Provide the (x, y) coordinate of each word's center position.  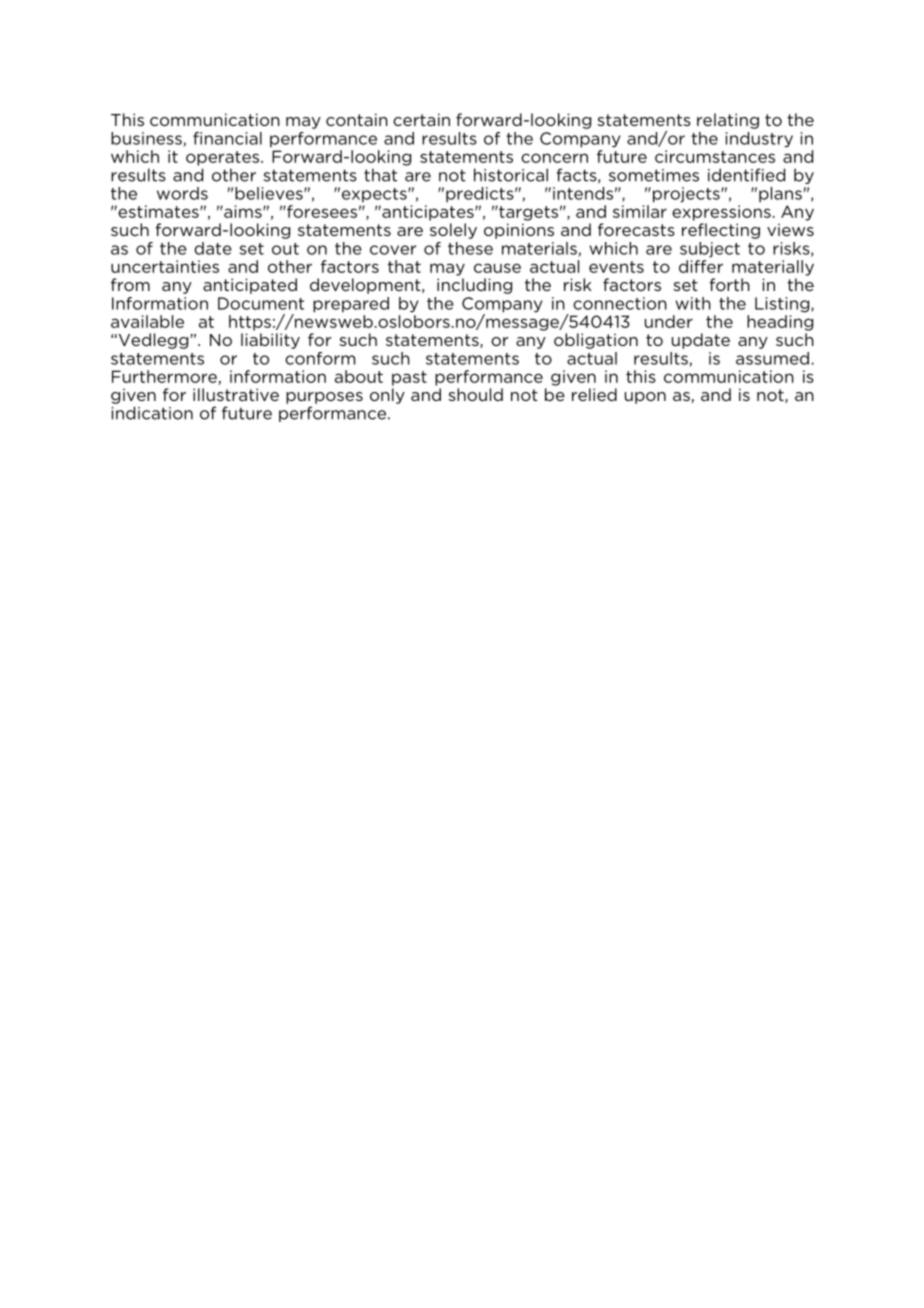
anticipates (428, 213)
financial (227, 138)
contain (357, 119)
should (475, 394)
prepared (351, 305)
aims (243, 211)
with (693, 303)
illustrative (236, 394)
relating (728, 121)
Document (261, 303)
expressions (721, 213)
